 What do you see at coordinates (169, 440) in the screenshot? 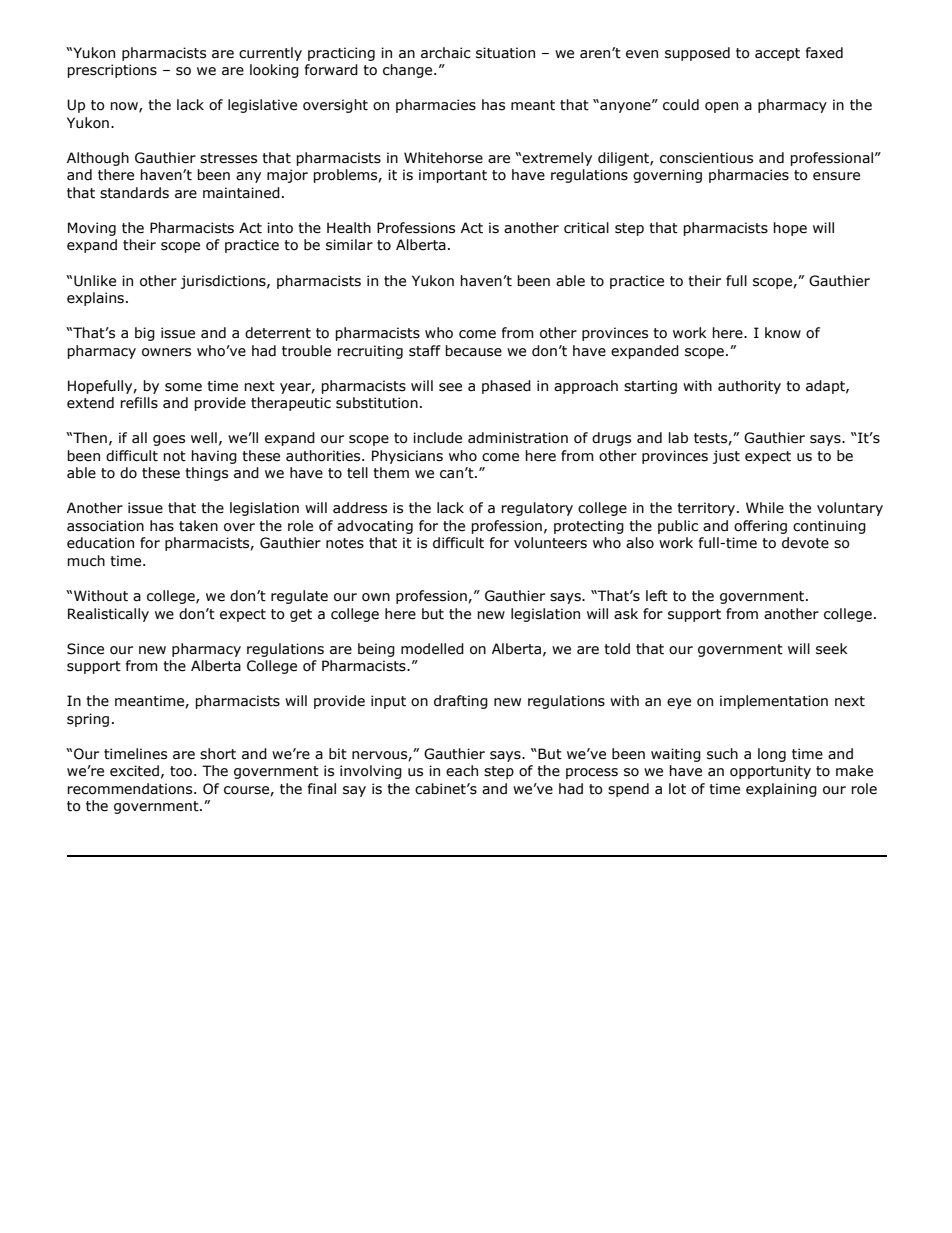
I see `goes` at bounding box center [169, 440].
